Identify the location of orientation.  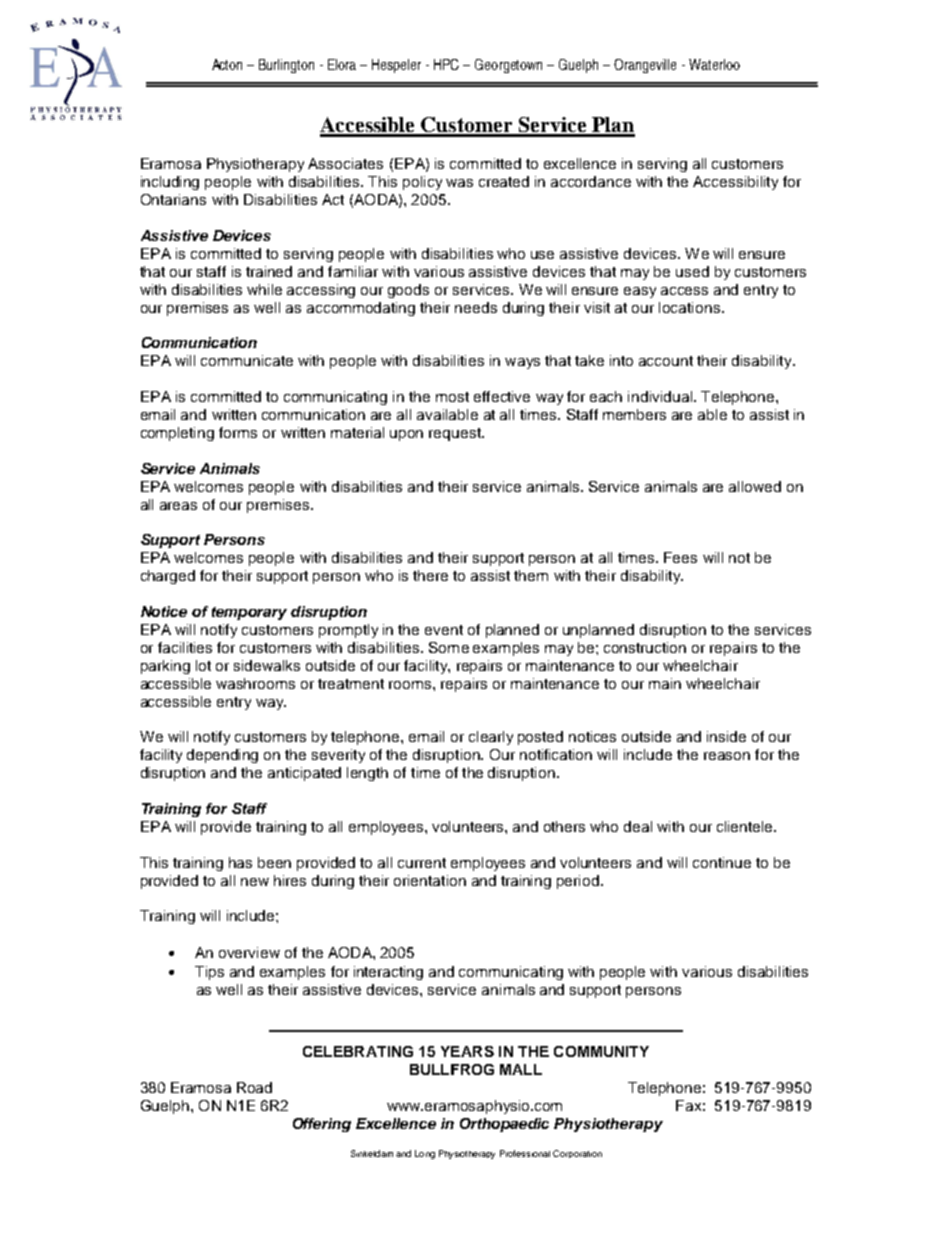
(430, 880).
